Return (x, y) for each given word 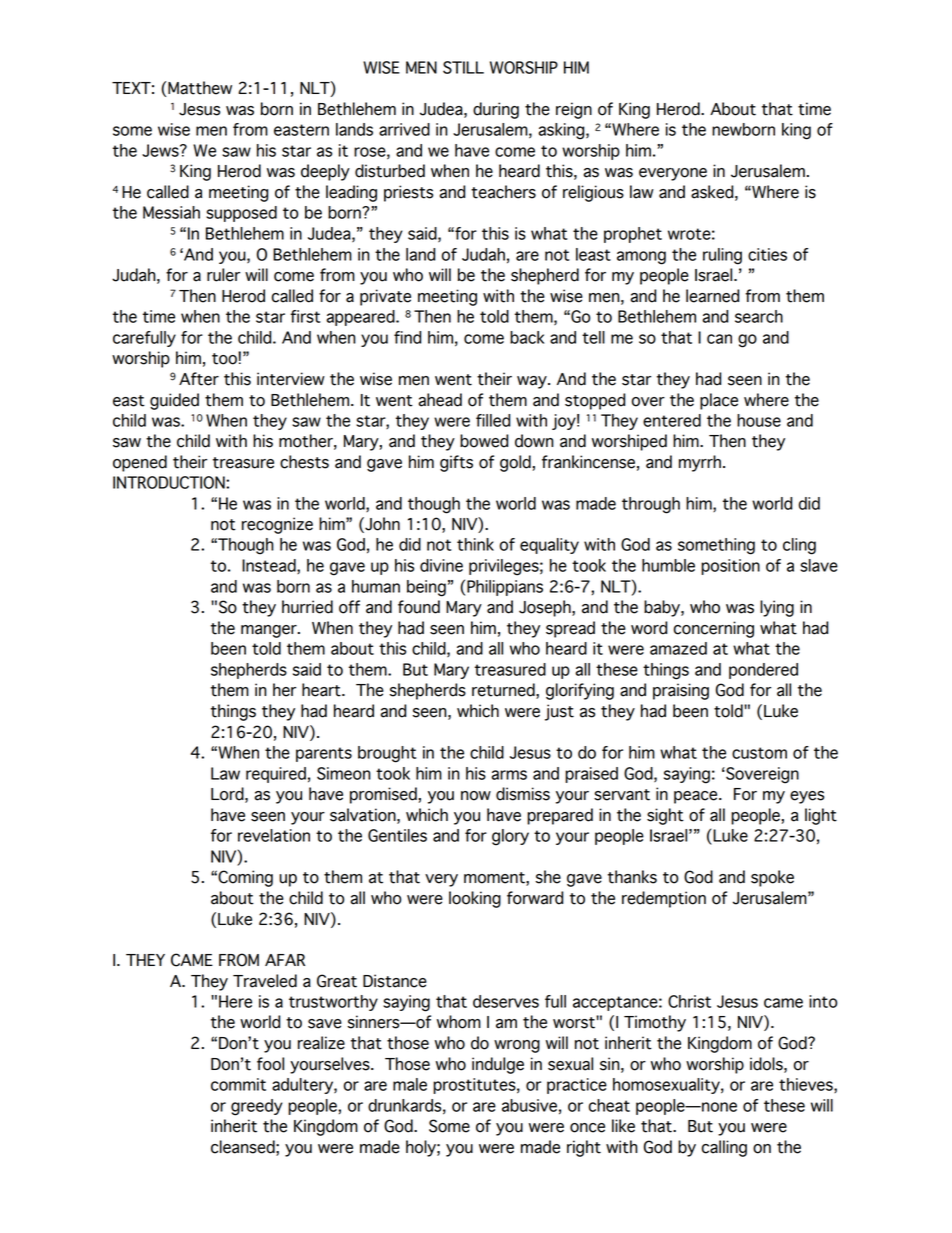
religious (593, 193)
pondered (763, 671)
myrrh (700, 463)
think (475, 544)
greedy (257, 1107)
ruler (223, 275)
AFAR (285, 960)
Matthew (200, 88)
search (759, 316)
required (276, 775)
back (527, 337)
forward (535, 898)
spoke (772, 878)
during (496, 110)
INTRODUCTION (170, 482)
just (559, 712)
